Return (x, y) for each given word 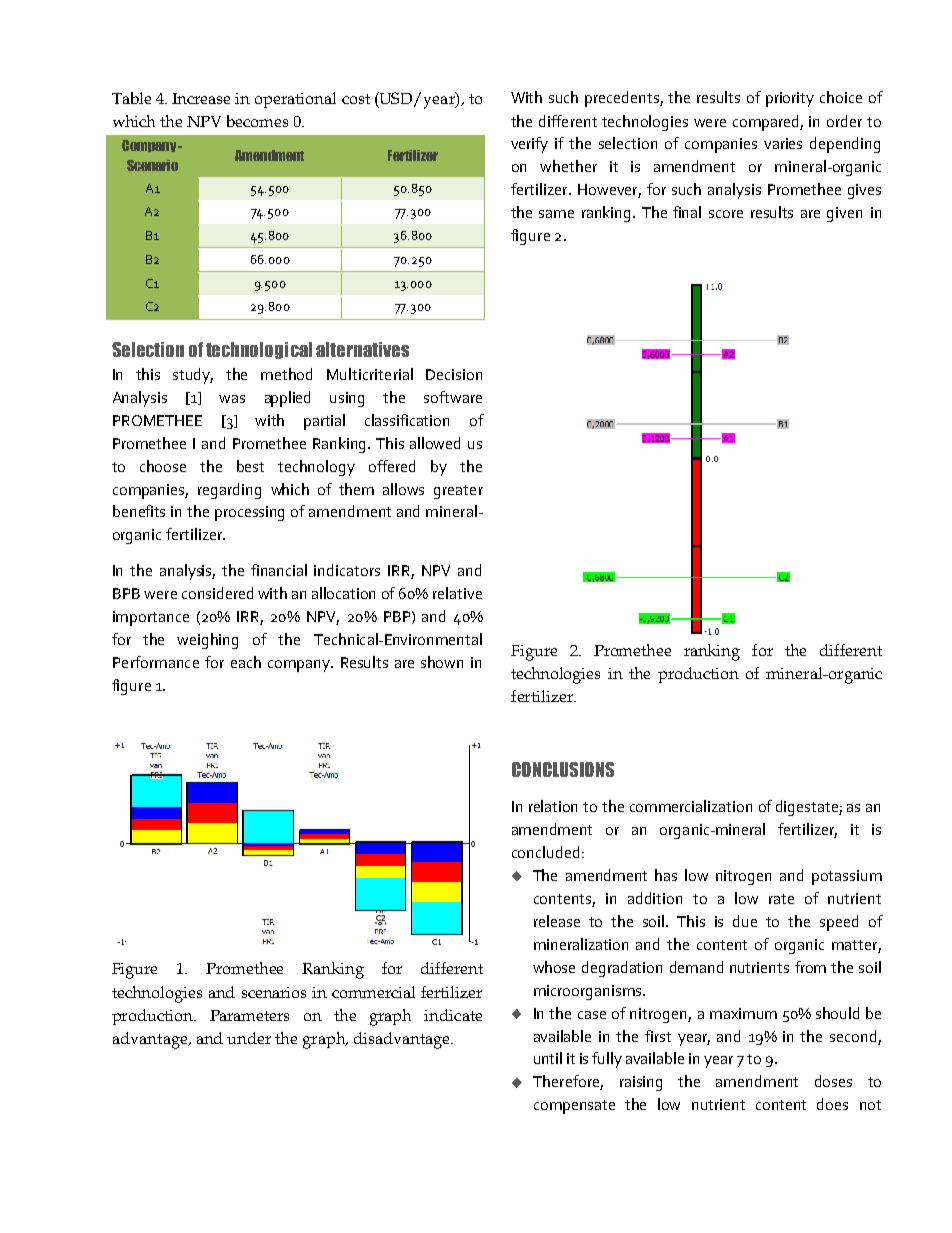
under (249, 1038)
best (250, 466)
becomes (257, 121)
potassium (847, 877)
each (246, 662)
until (548, 1058)
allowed (435, 443)
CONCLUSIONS (563, 769)
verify (529, 145)
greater (458, 492)
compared (767, 123)
